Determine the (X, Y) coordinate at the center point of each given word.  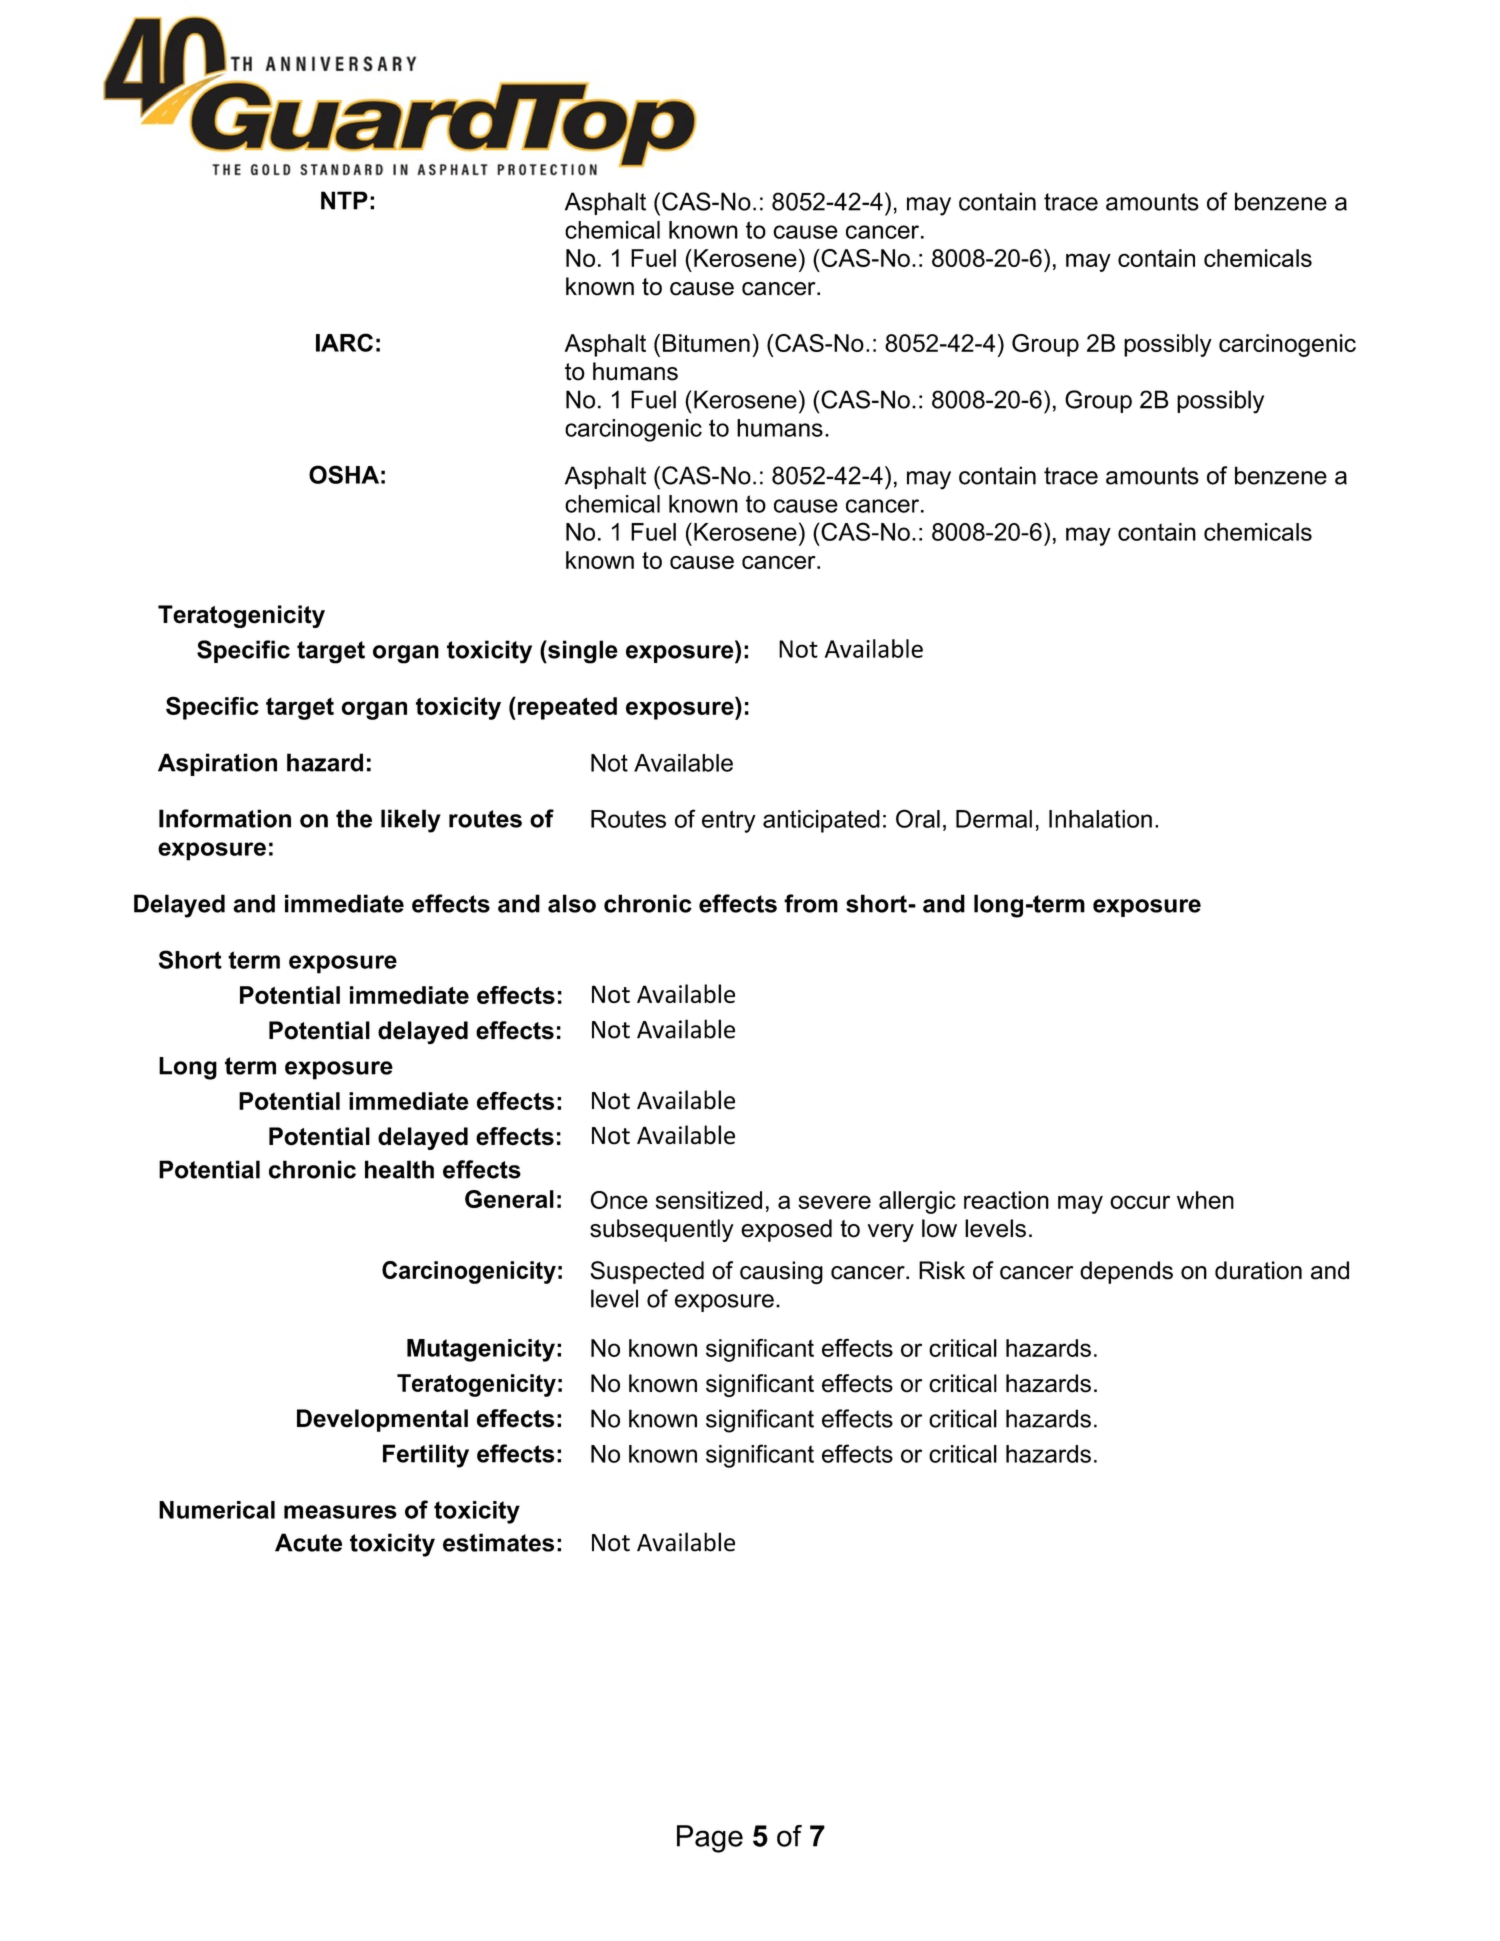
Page (710, 1839)
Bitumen (706, 343)
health (399, 1169)
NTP (344, 200)
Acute (308, 1542)
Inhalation (1100, 819)
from (811, 903)
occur (1140, 1202)
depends (1126, 1272)
